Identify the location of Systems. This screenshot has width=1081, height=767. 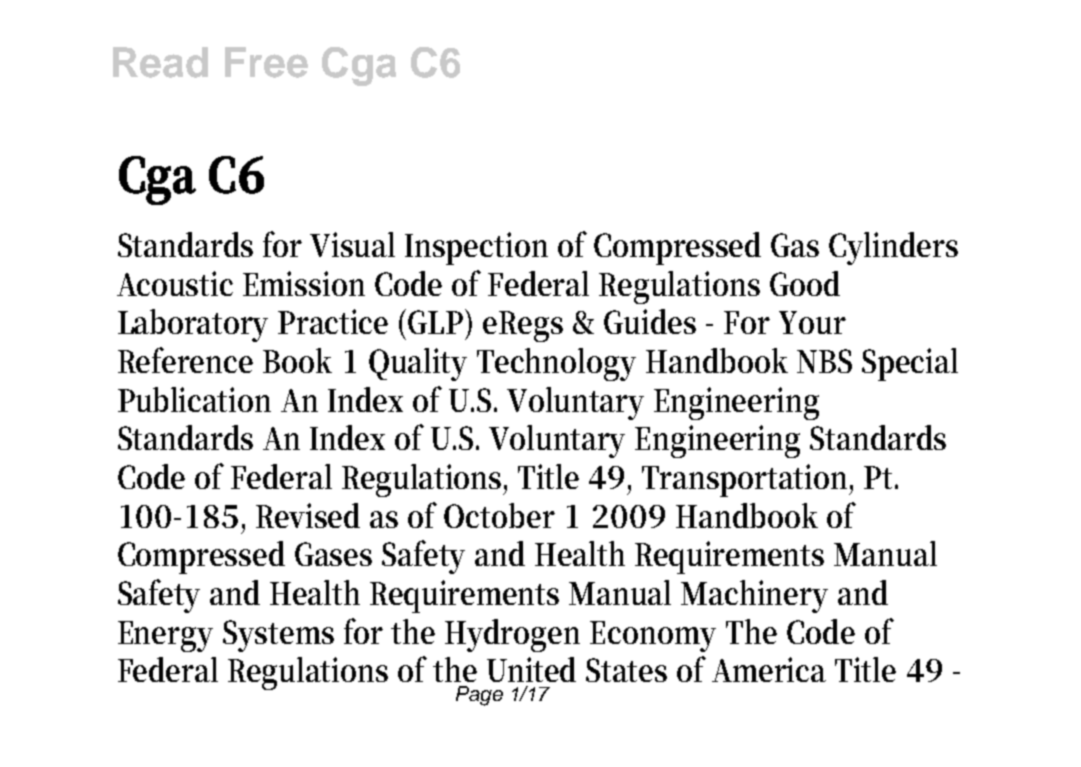
(278, 636).
